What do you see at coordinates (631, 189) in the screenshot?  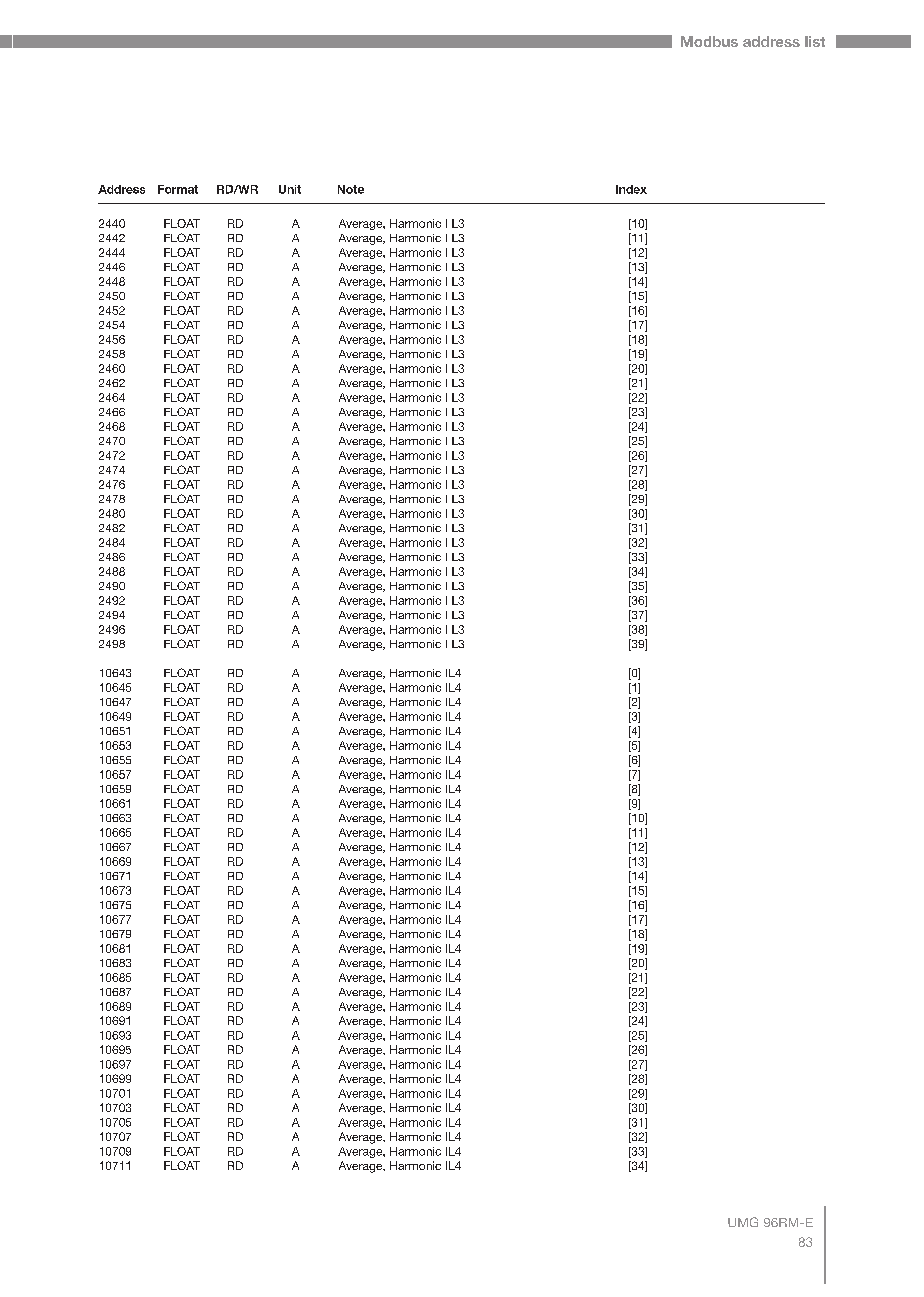 I see `Index` at bounding box center [631, 189].
